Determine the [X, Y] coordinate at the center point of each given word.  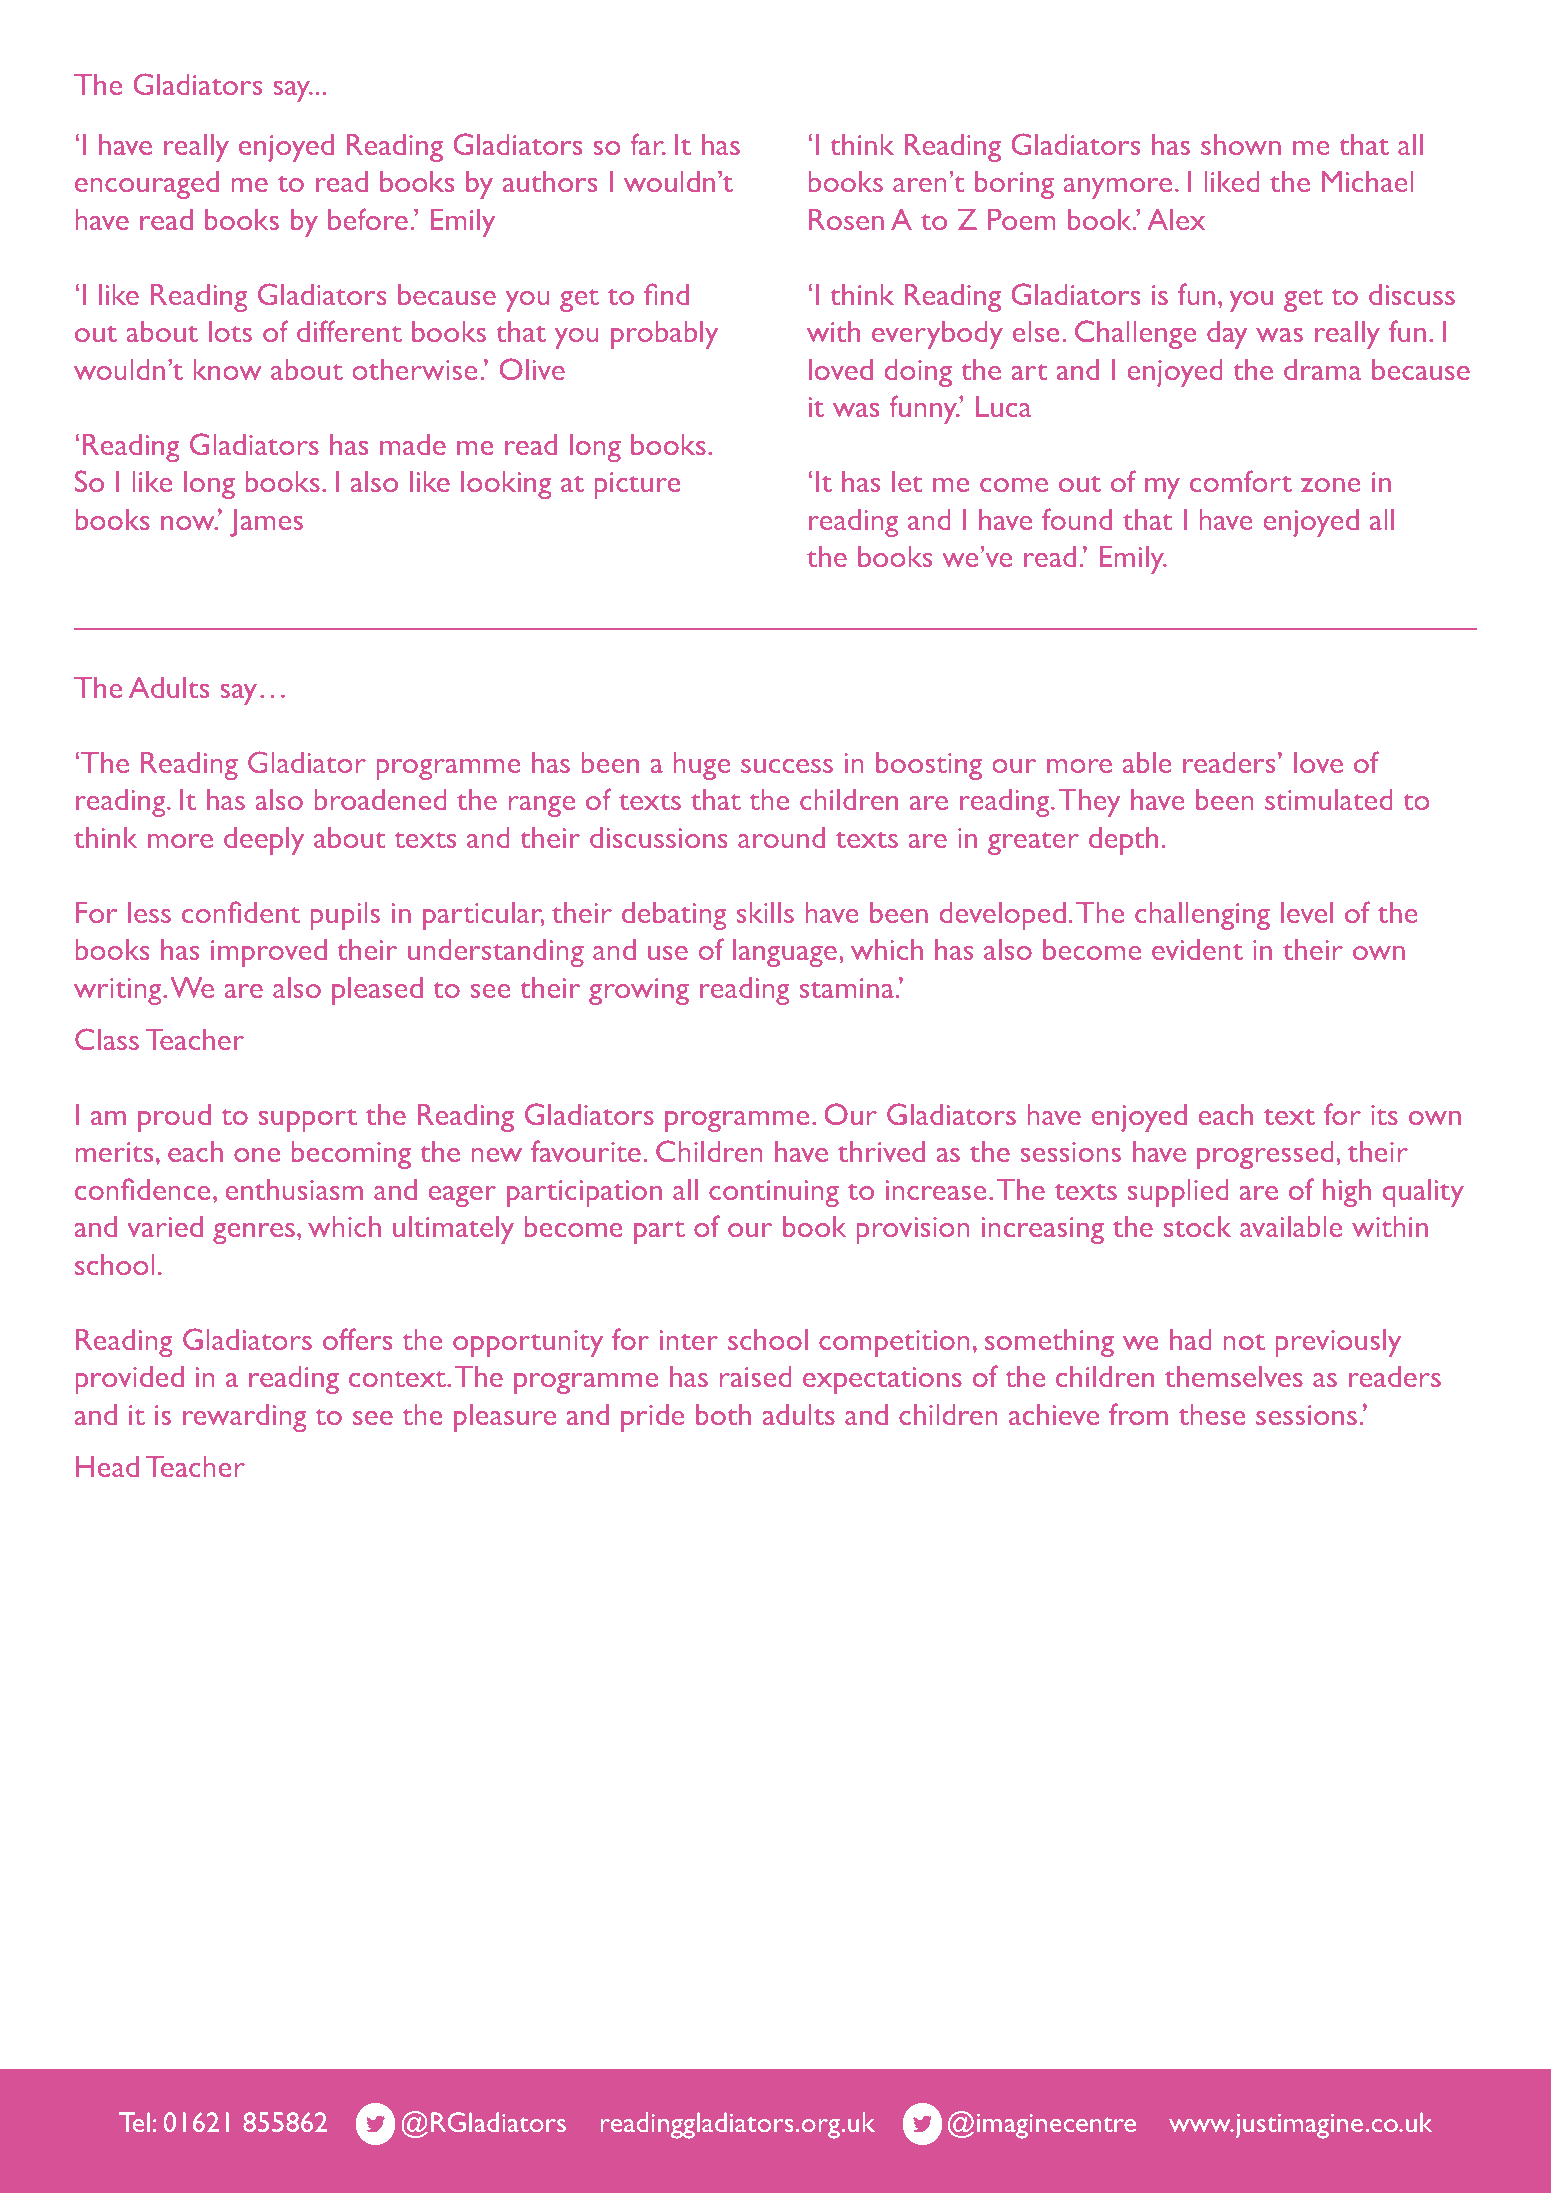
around [781, 837]
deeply [264, 841]
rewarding [244, 1418]
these [1212, 1414]
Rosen [846, 219]
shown [1241, 144]
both [723, 1414]
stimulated [1329, 799]
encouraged [147, 185]
